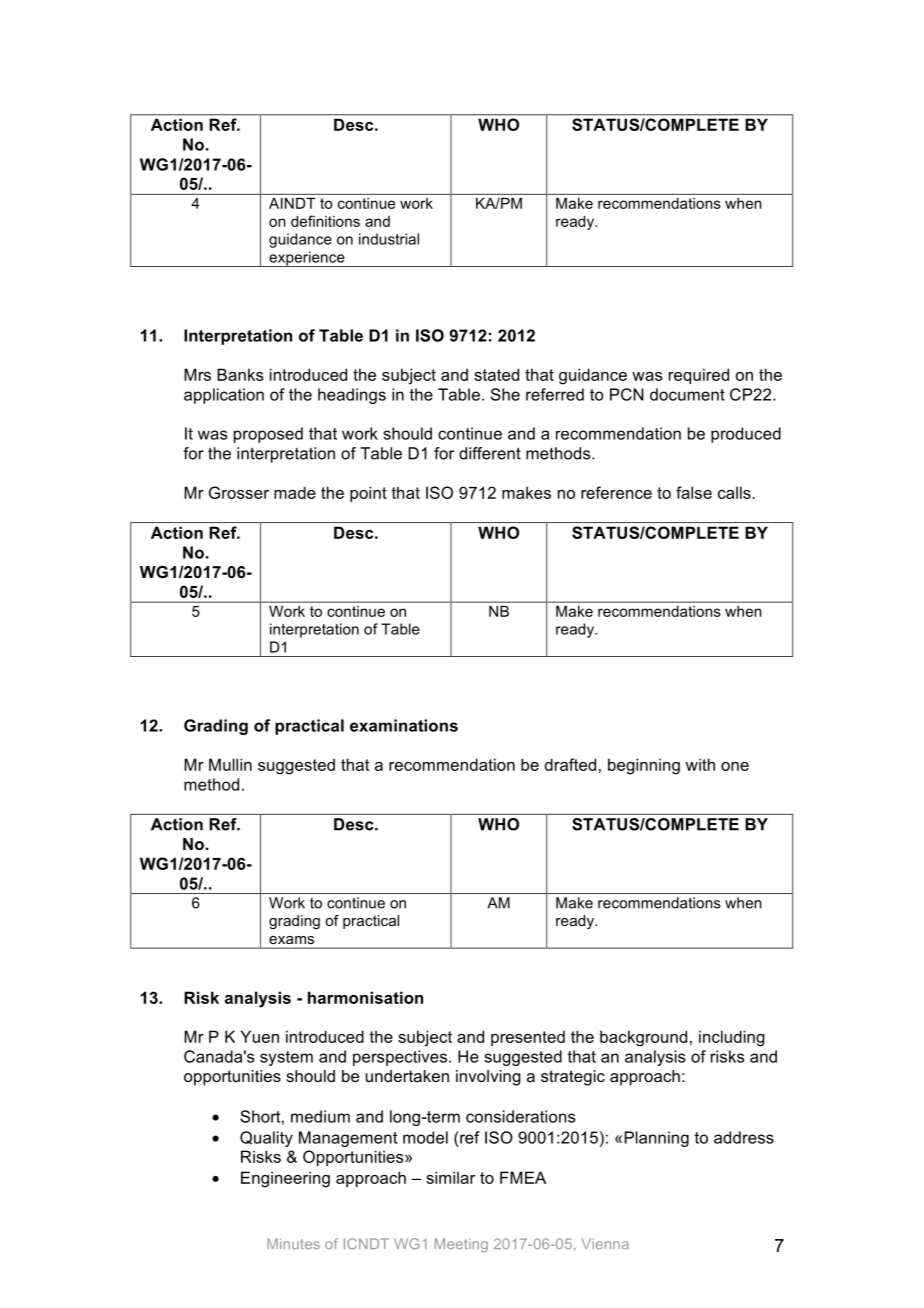 This page has height=1308, width=924. Describe the element at coordinates (307, 259) in the page. I see `experience` at that location.
